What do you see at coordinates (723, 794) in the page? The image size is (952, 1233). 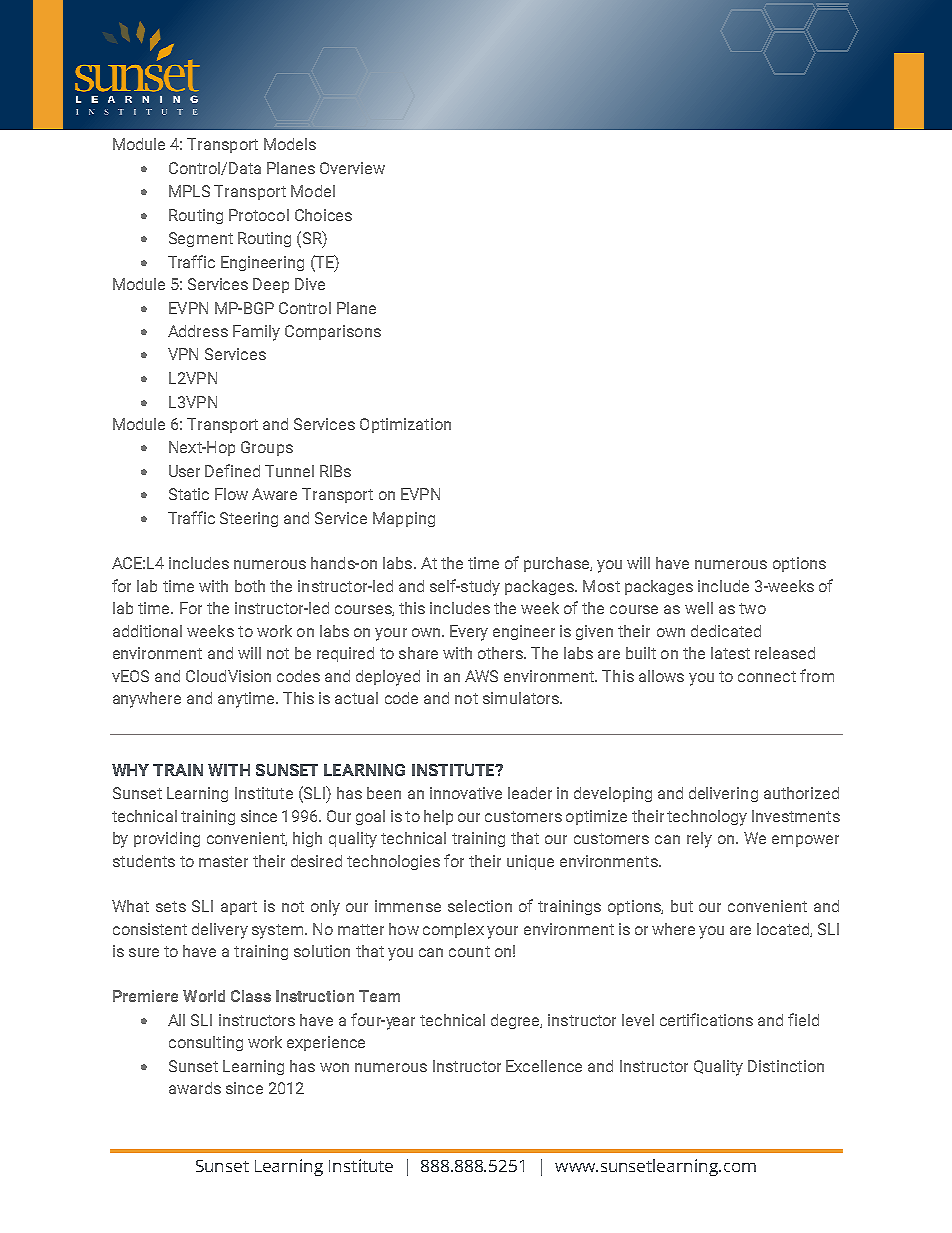 I see `delivering` at bounding box center [723, 794].
